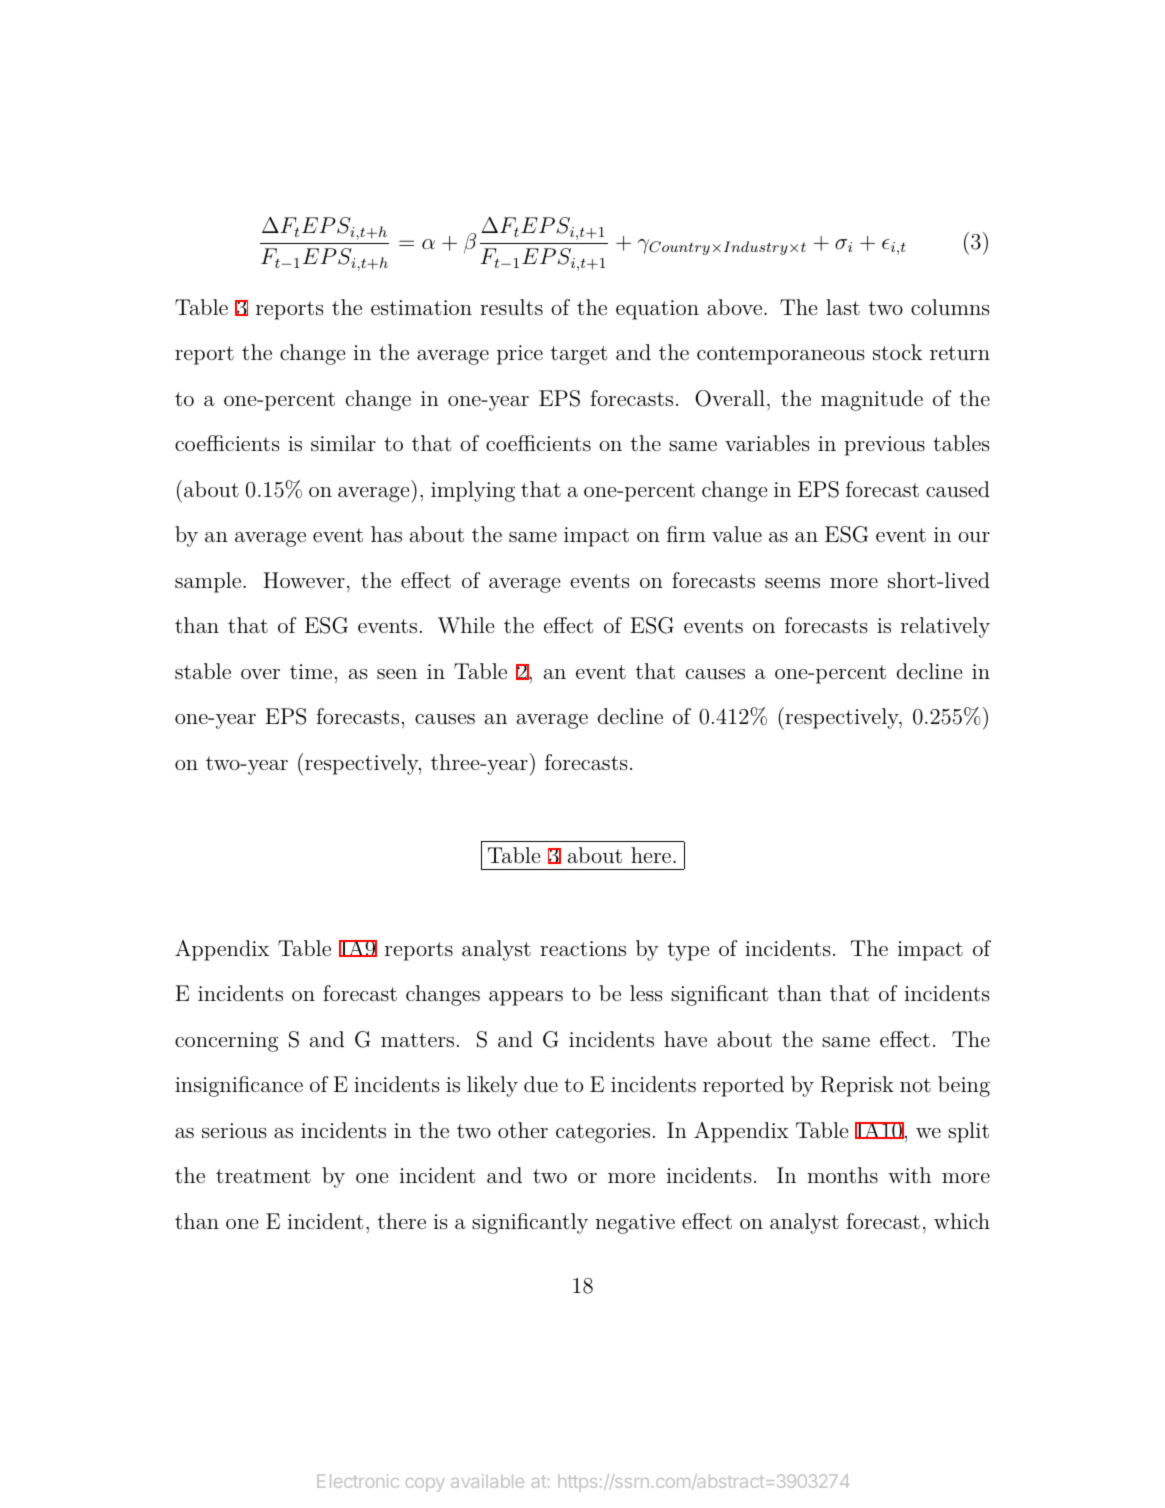  What do you see at coordinates (945, 627) in the screenshot?
I see `relatively` at bounding box center [945, 627].
